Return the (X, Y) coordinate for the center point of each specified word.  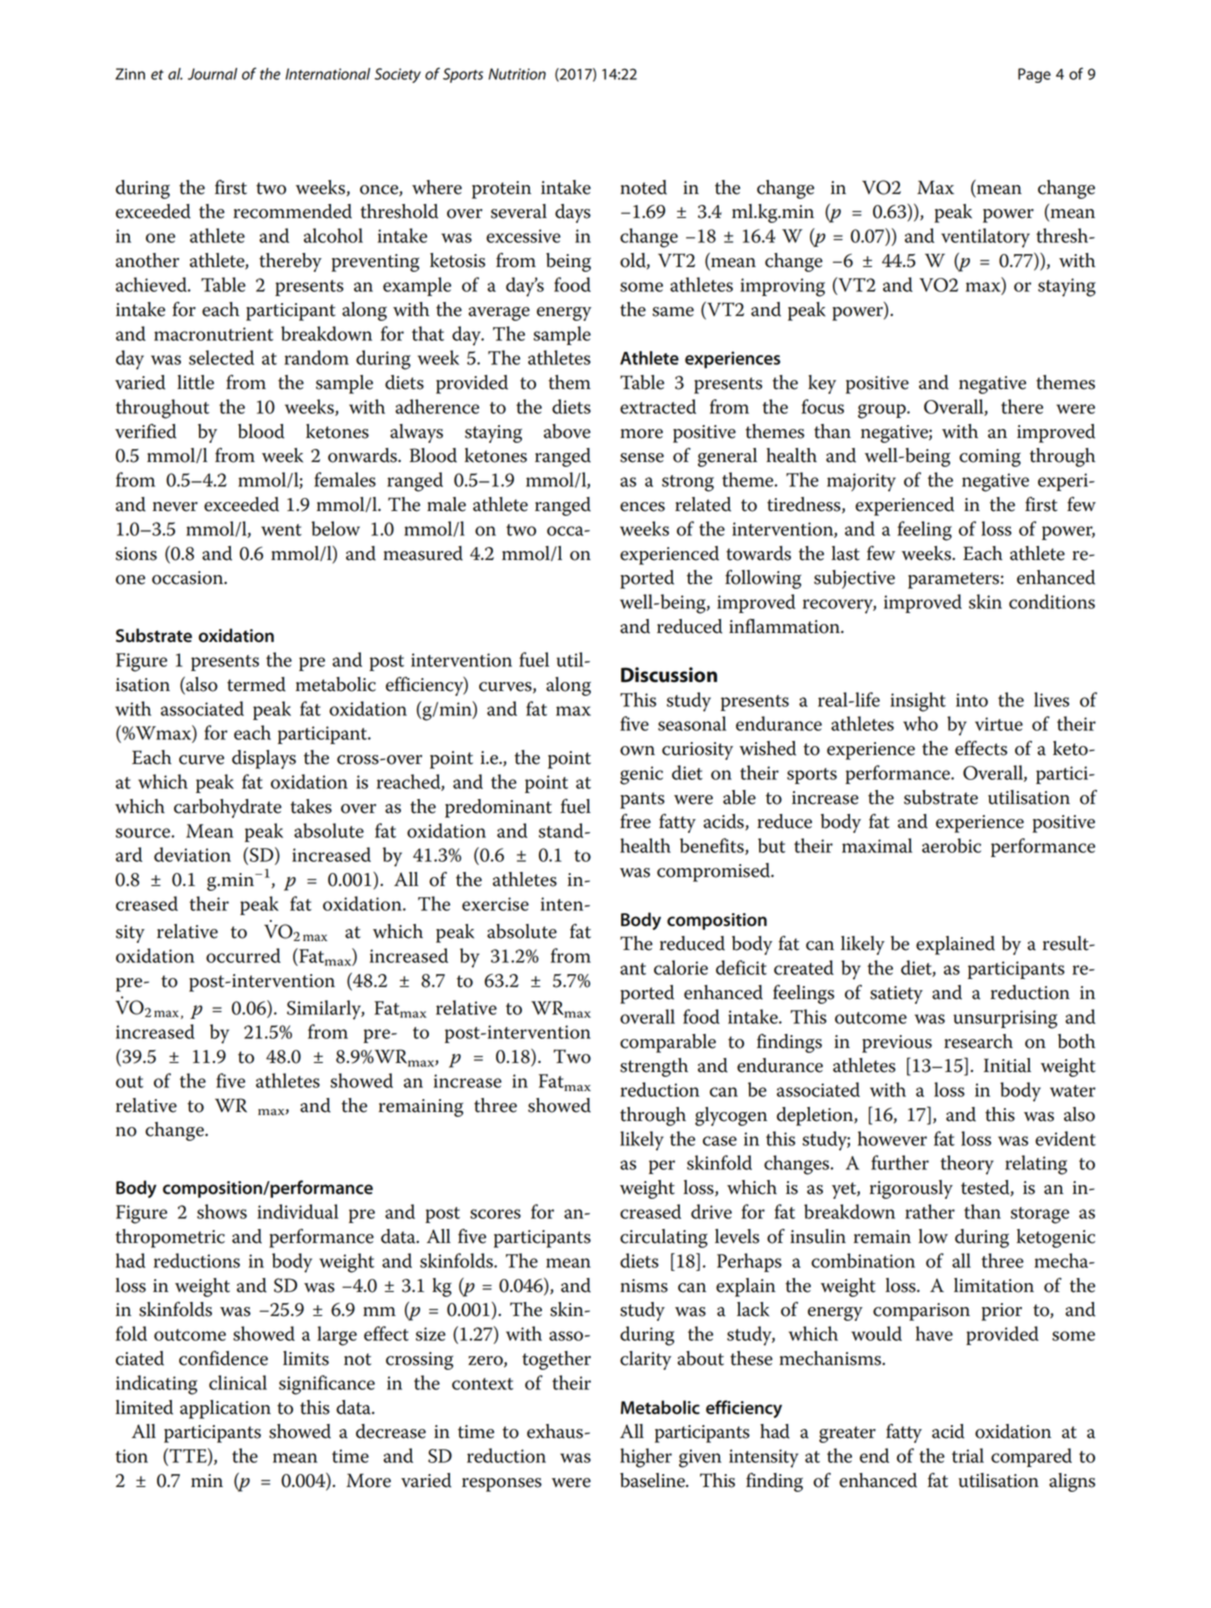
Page (1034, 75)
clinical (238, 1382)
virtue (999, 724)
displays (264, 759)
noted (643, 187)
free (635, 821)
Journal (212, 74)
